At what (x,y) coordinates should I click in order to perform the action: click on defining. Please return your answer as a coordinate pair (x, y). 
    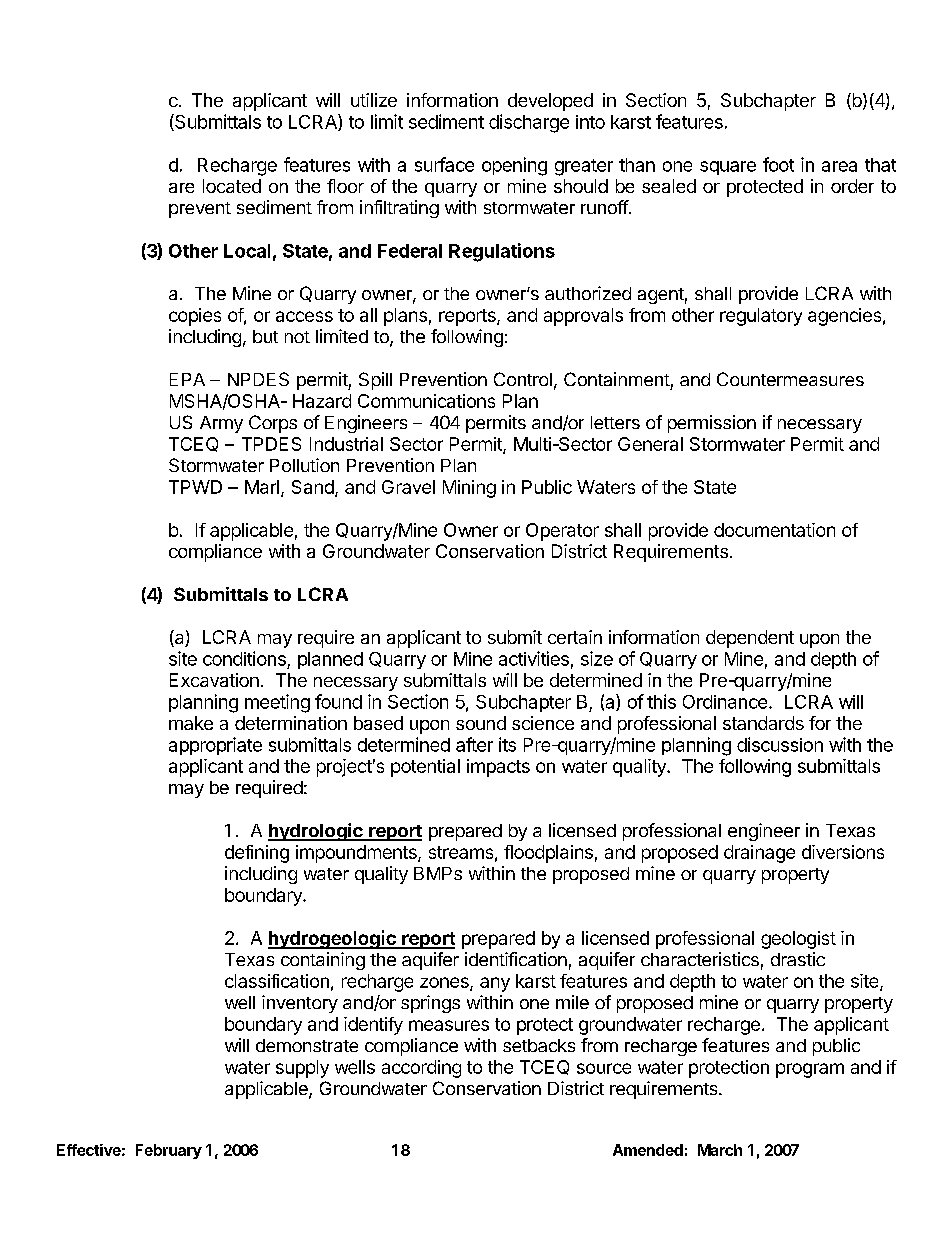
    Looking at the image, I should click on (257, 854).
